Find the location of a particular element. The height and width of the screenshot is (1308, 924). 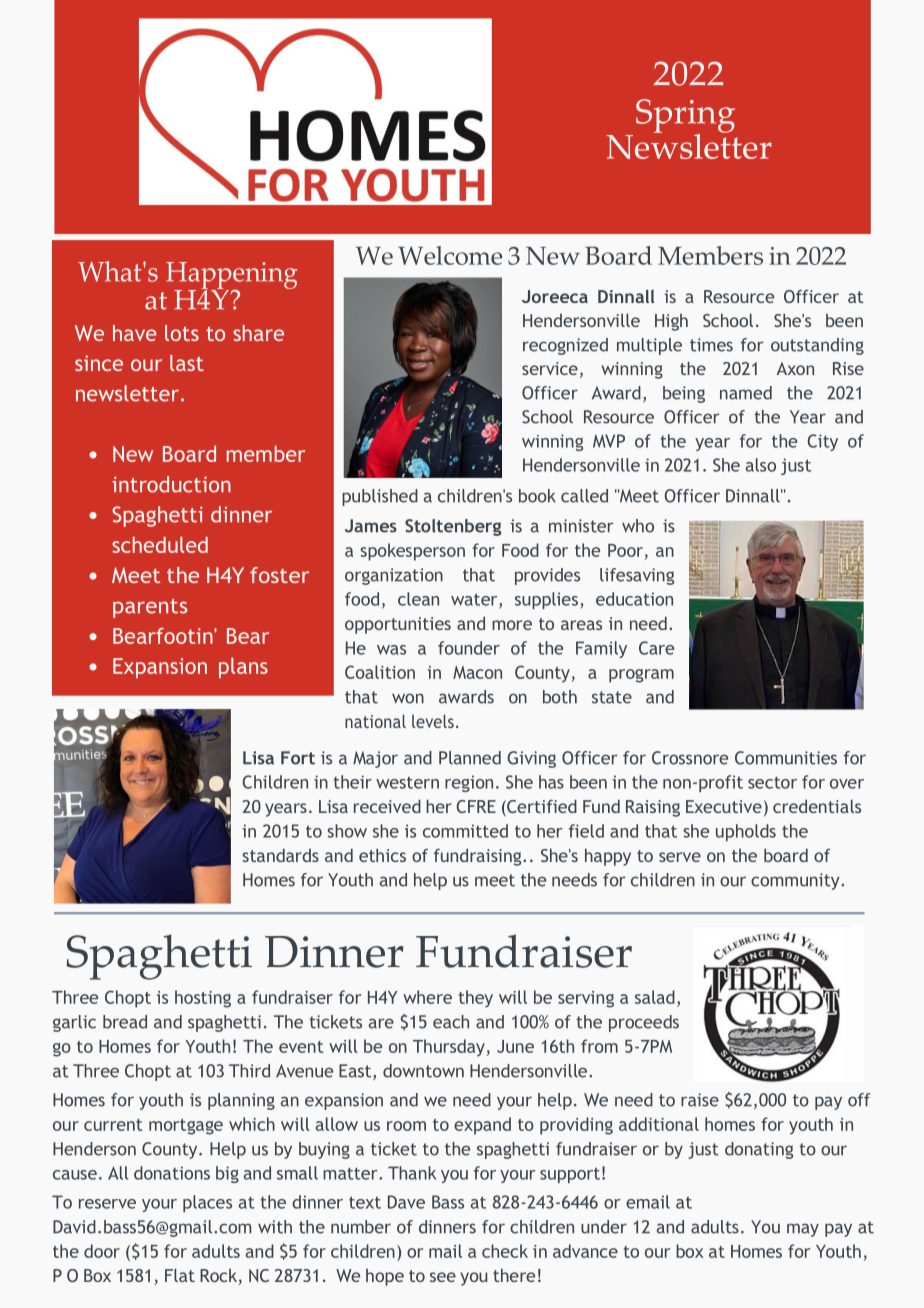

Welcome is located at coordinates (450, 255).
